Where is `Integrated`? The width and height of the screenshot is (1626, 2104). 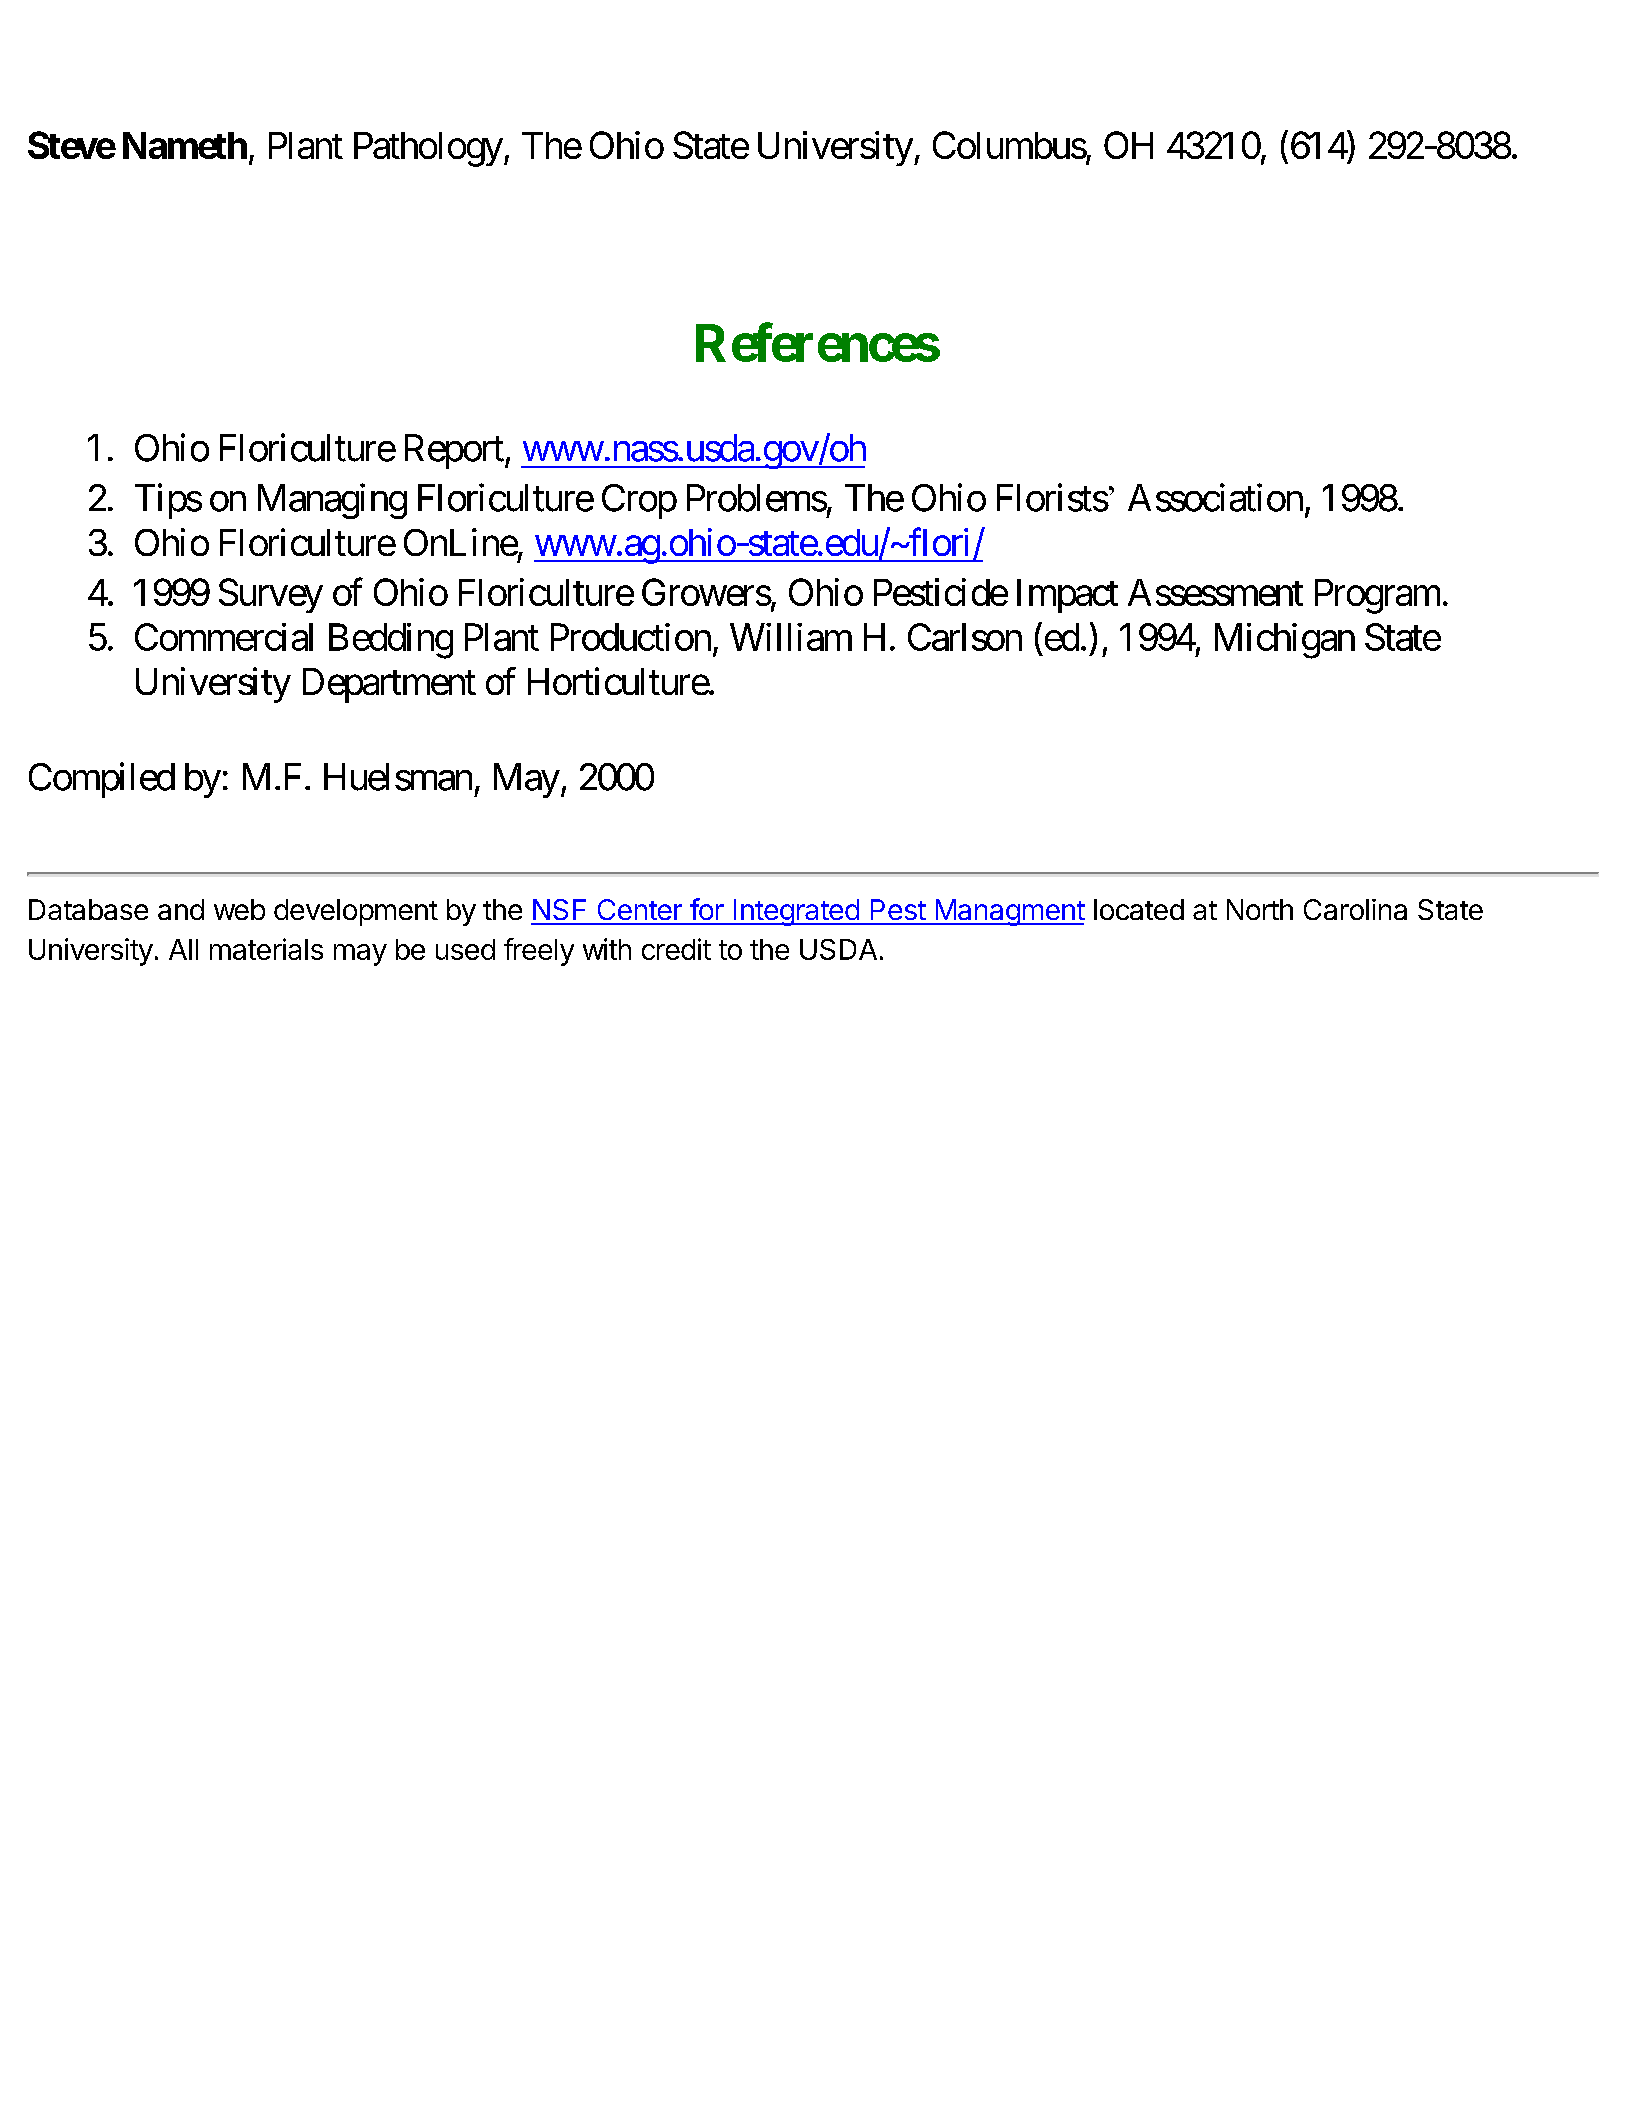
Integrated is located at coordinates (796, 912).
